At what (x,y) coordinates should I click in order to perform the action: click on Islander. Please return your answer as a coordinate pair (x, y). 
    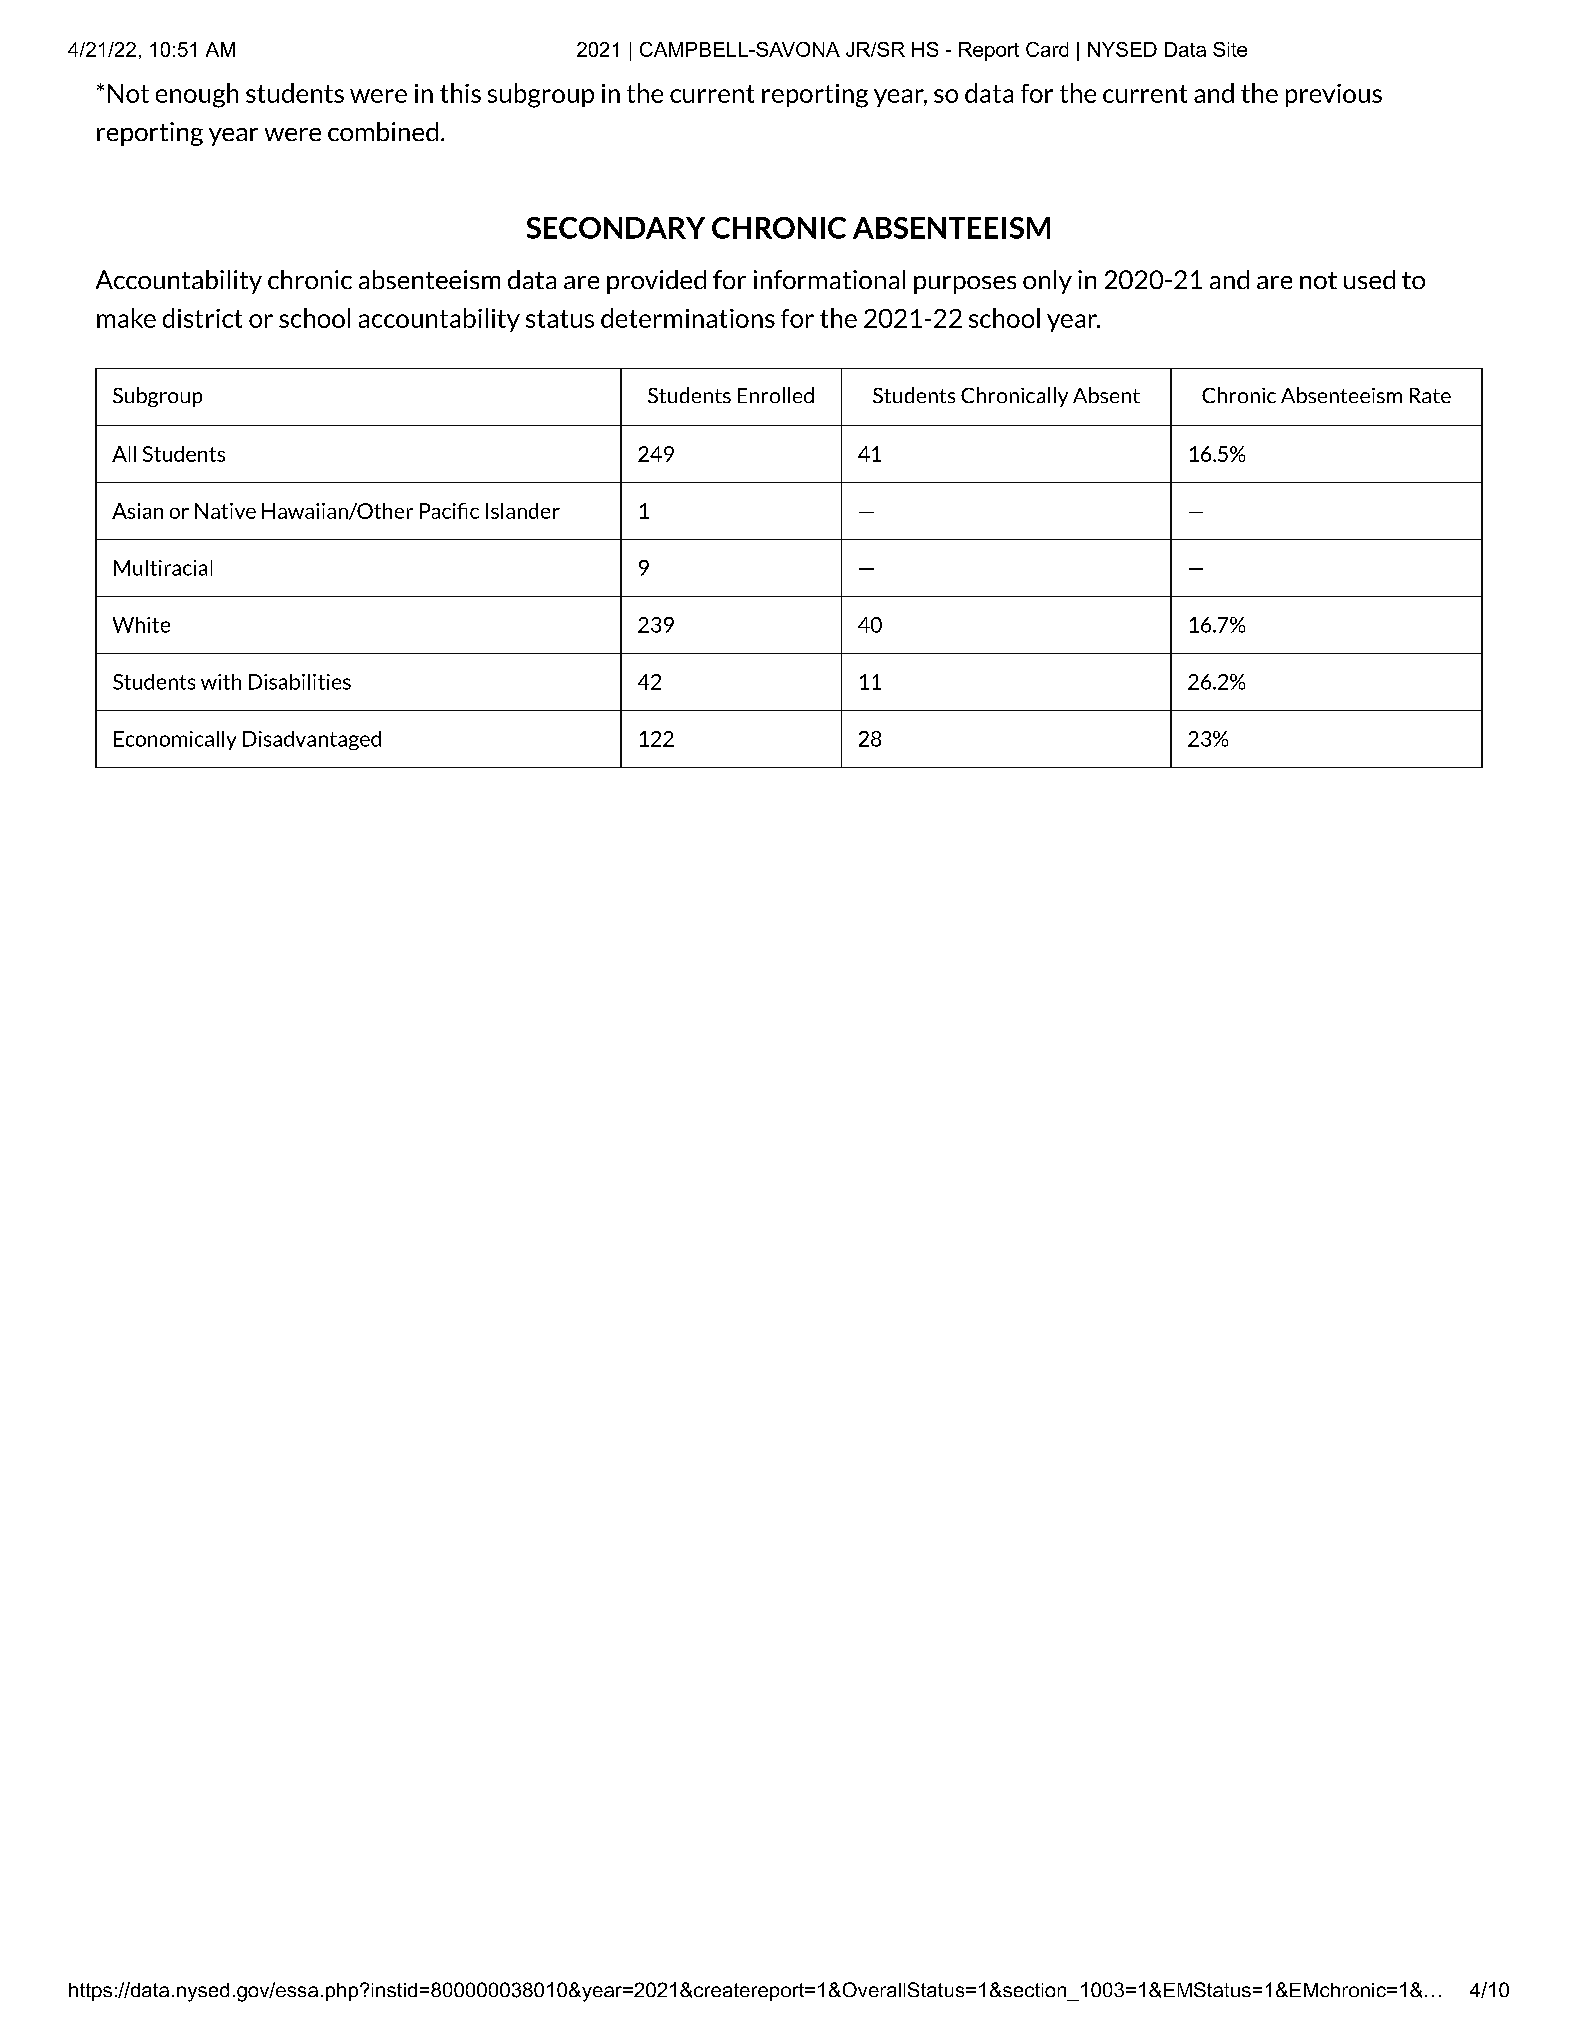
    Looking at the image, I should click on (523, 511).
